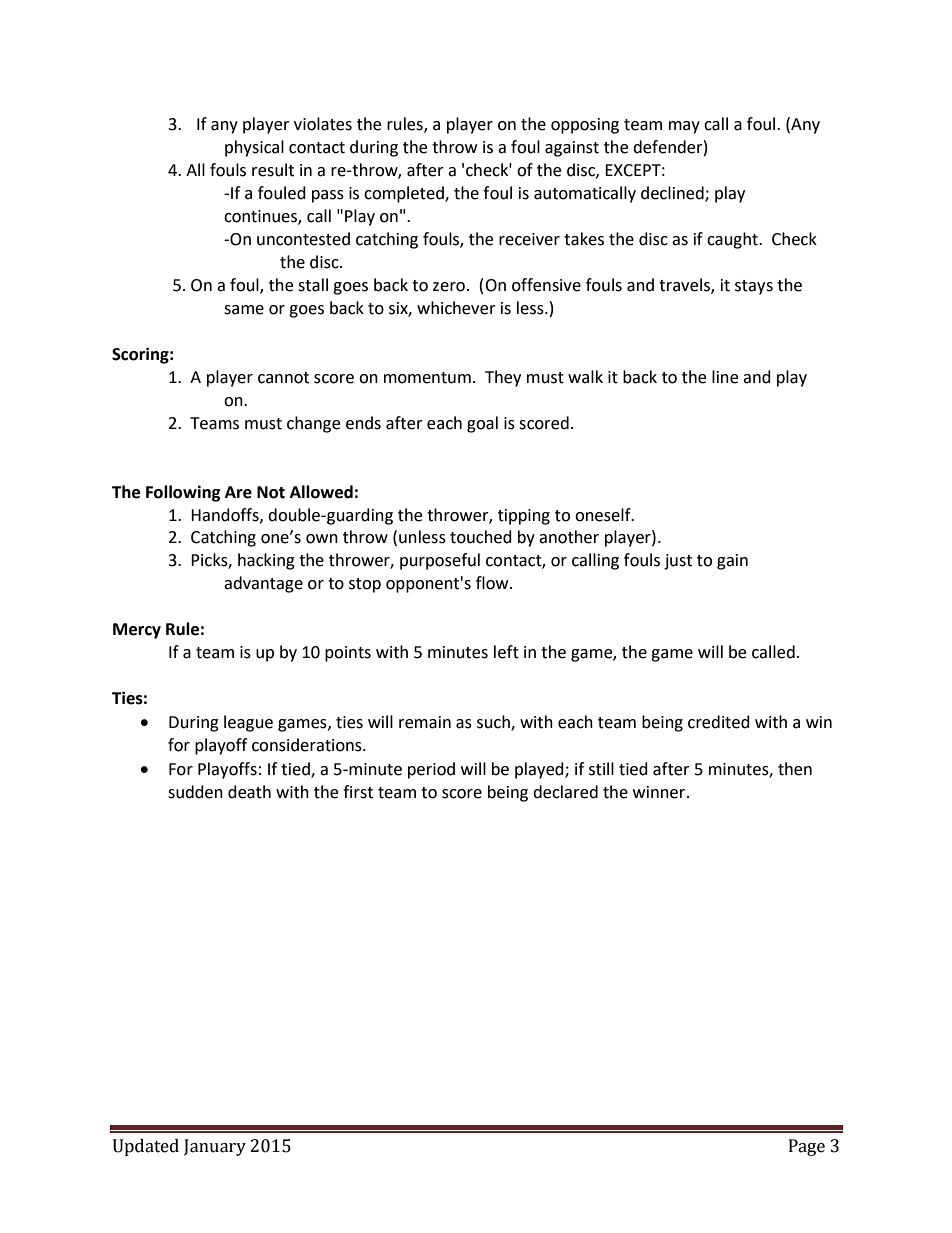  What do you see at coordinates (215, 1147) in the page?
I see `January` at bounding box center [215, 1147].
